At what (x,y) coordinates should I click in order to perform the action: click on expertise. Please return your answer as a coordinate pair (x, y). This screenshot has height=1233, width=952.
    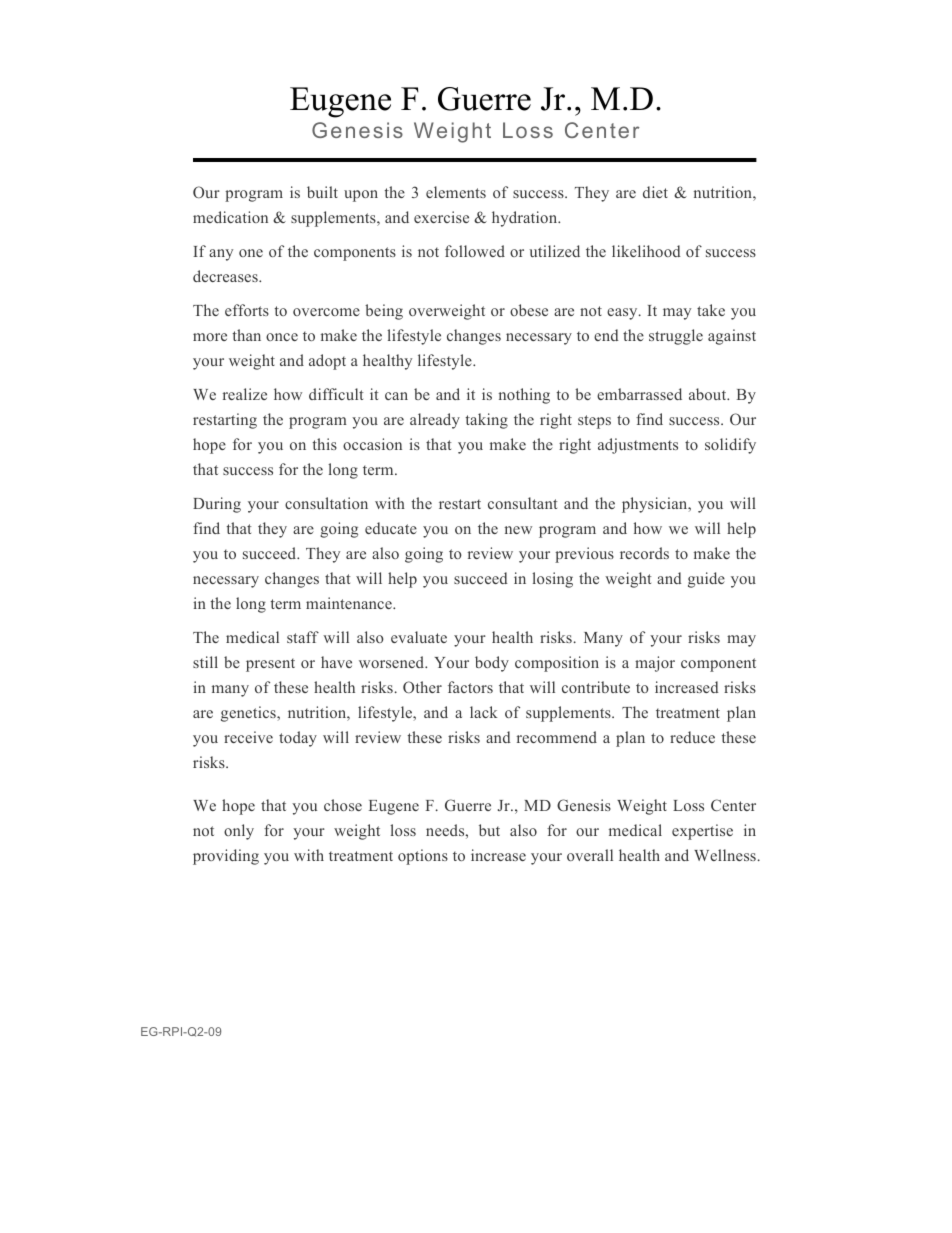
    Looking at the image, I should click on (702, 832).
